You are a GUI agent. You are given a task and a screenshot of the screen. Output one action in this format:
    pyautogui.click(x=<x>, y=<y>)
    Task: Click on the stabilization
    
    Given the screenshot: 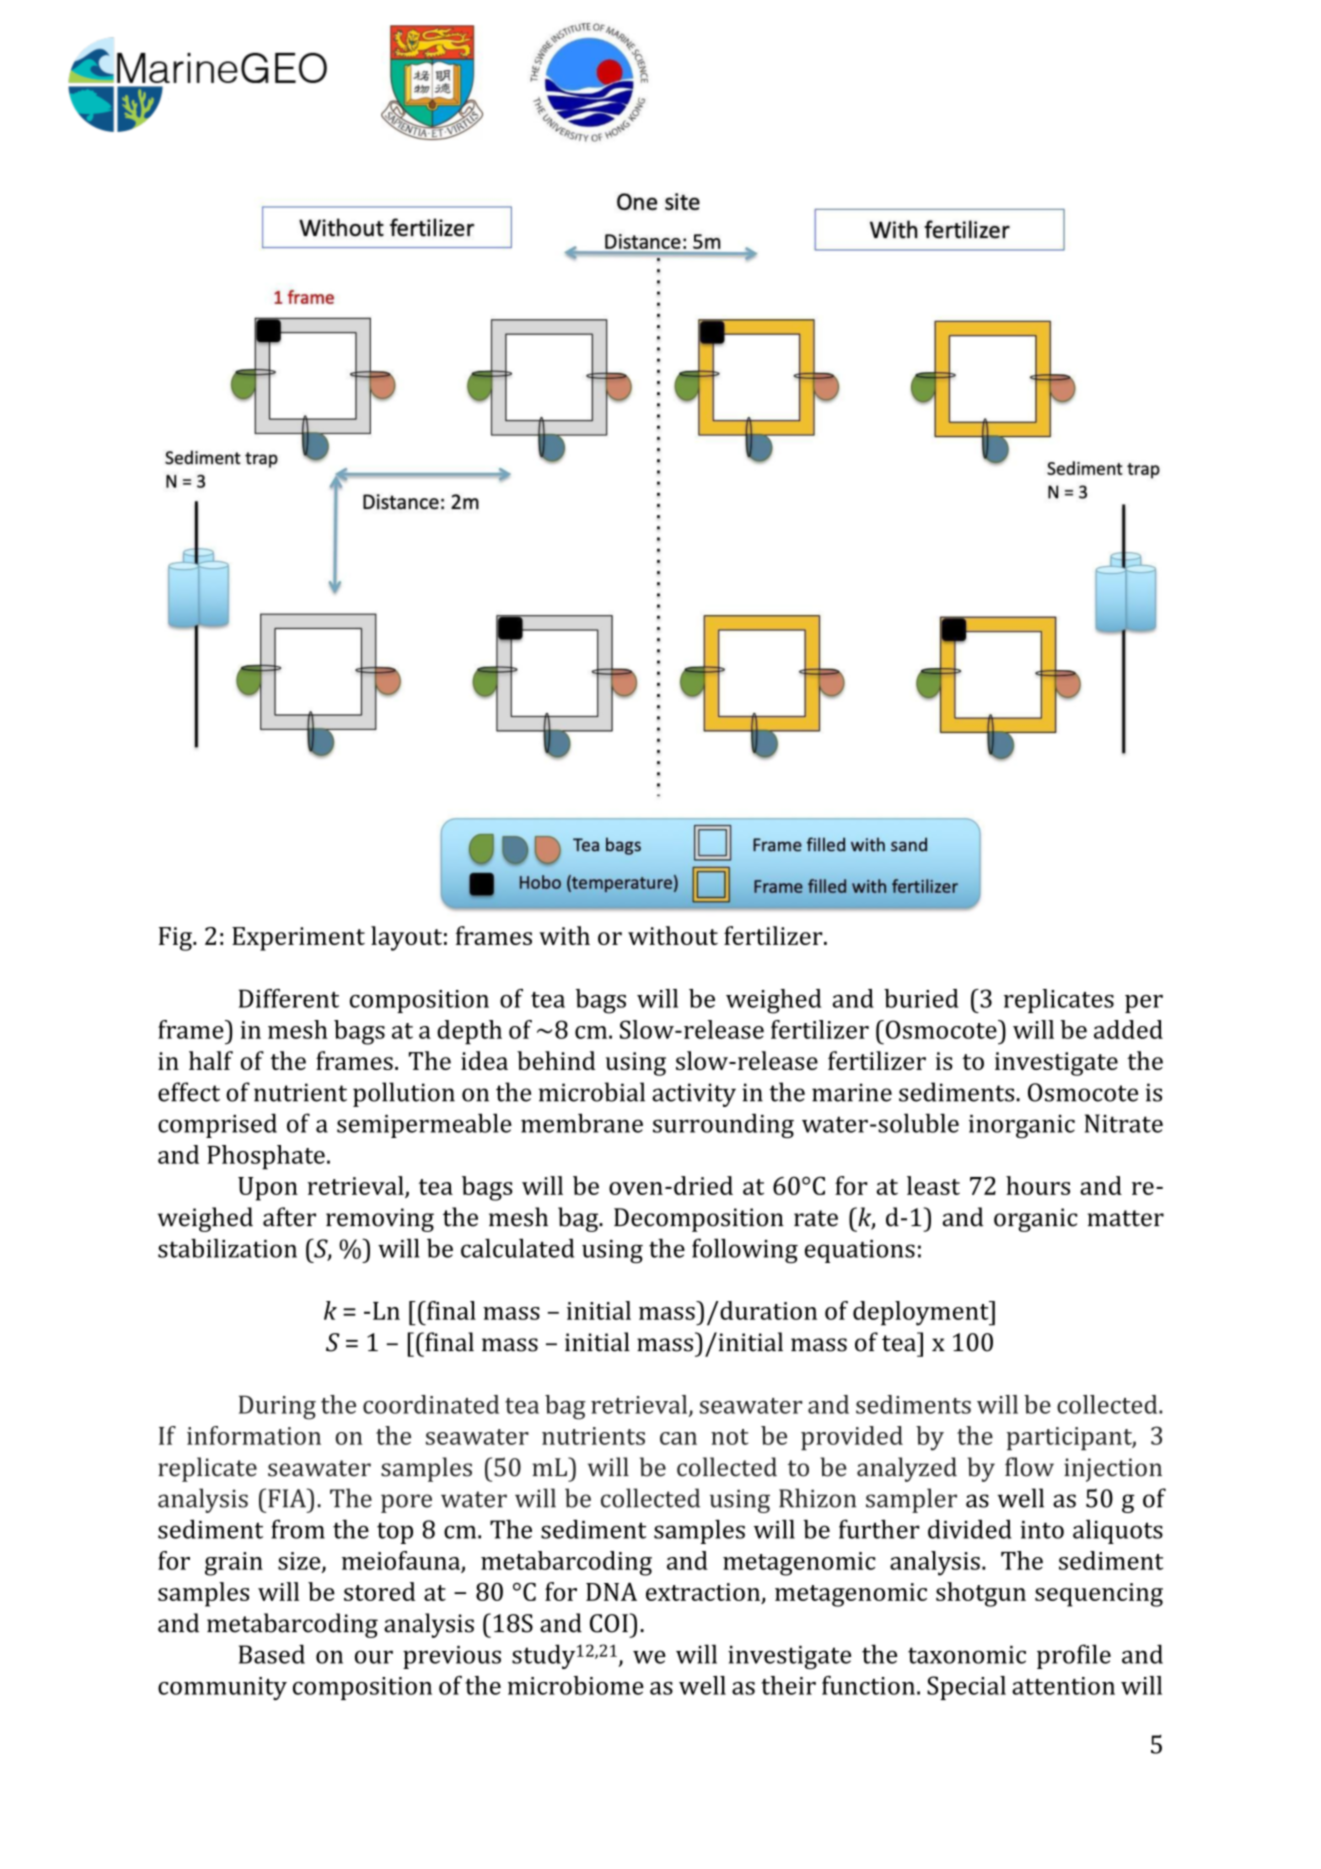 What is the action you would take?
    pyautogui.click(x=227, y=1248)
